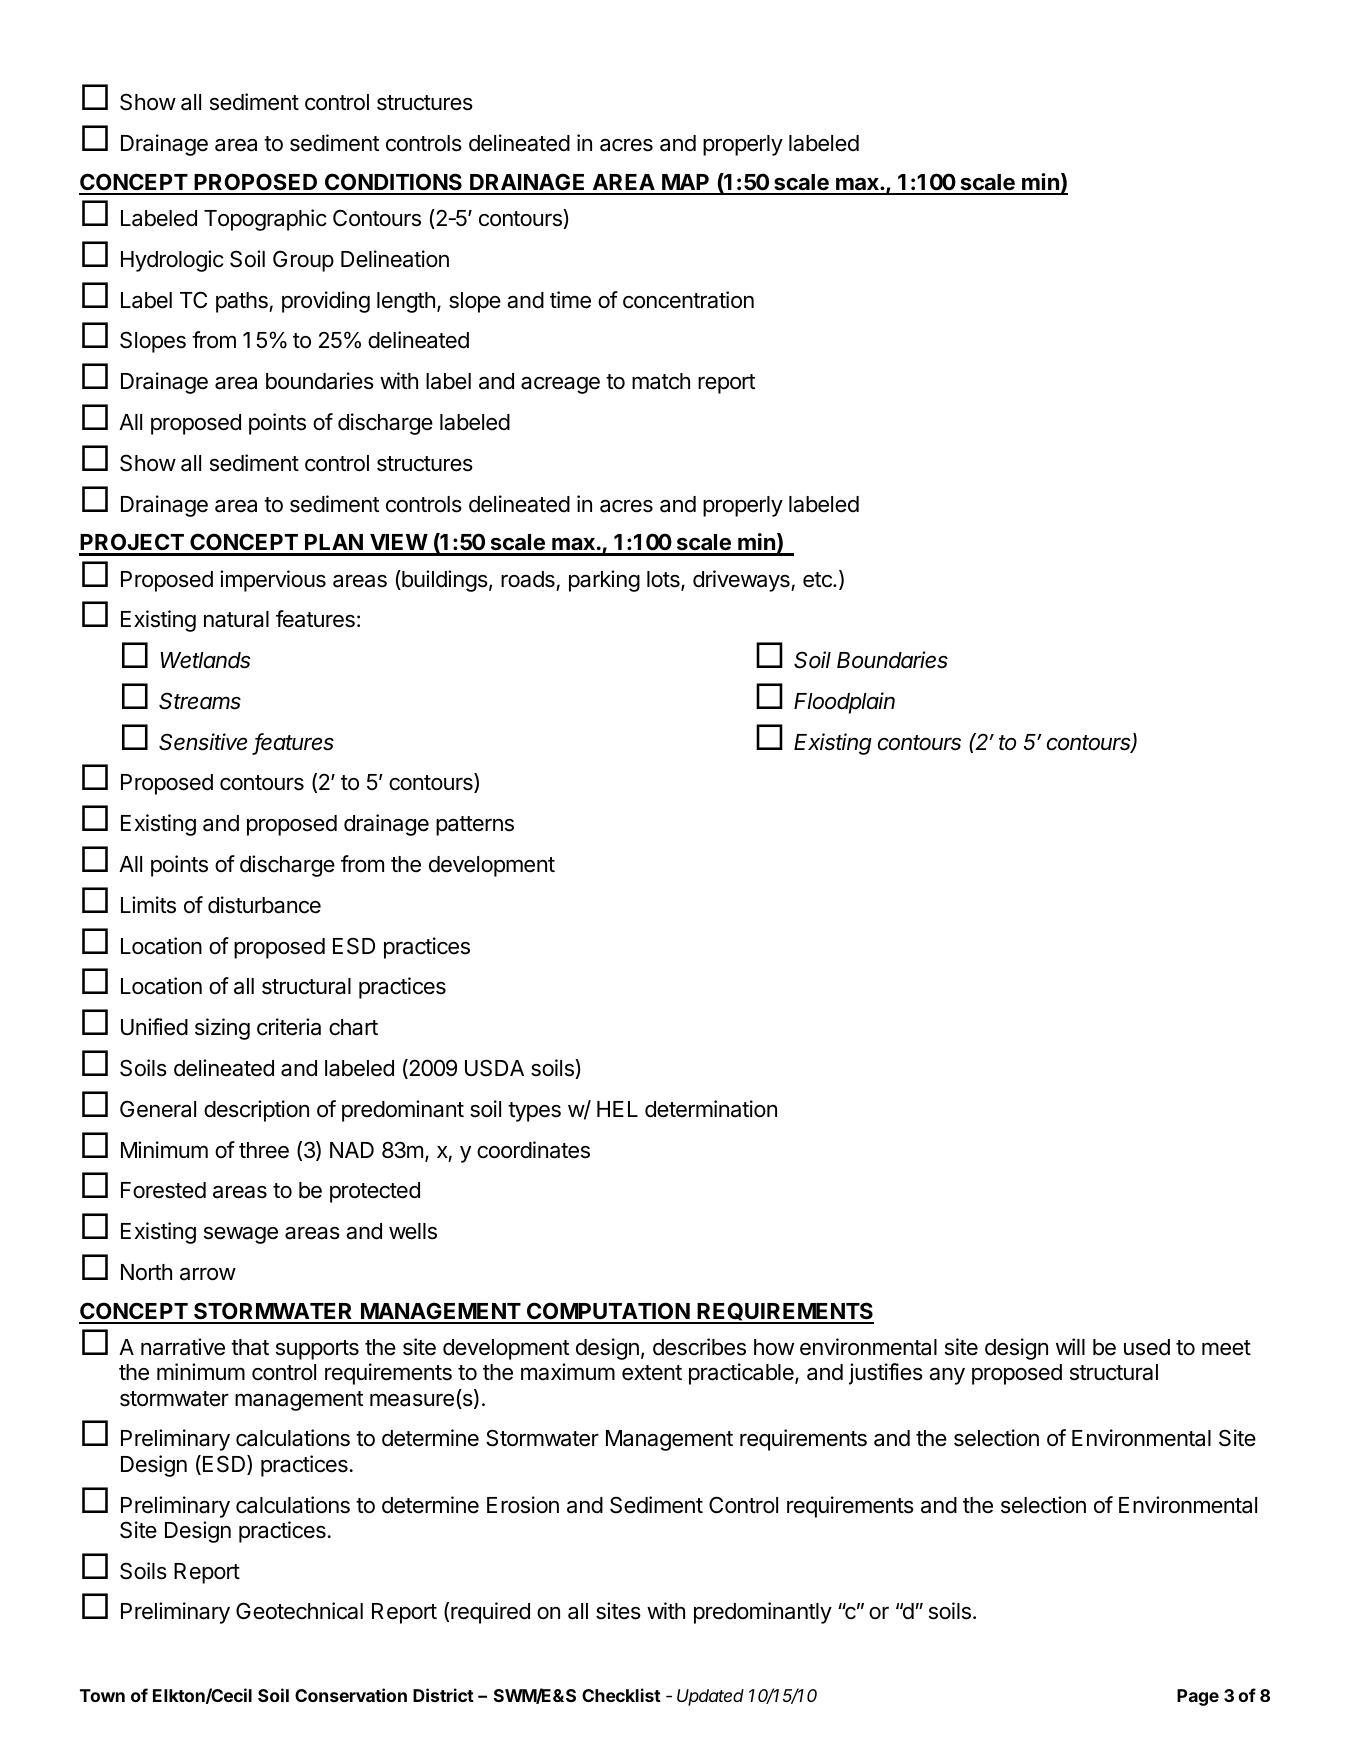  What do you see at coordinates (243, 302) in the screenshot?
I see `paths` at bounding box center [243, 302].
